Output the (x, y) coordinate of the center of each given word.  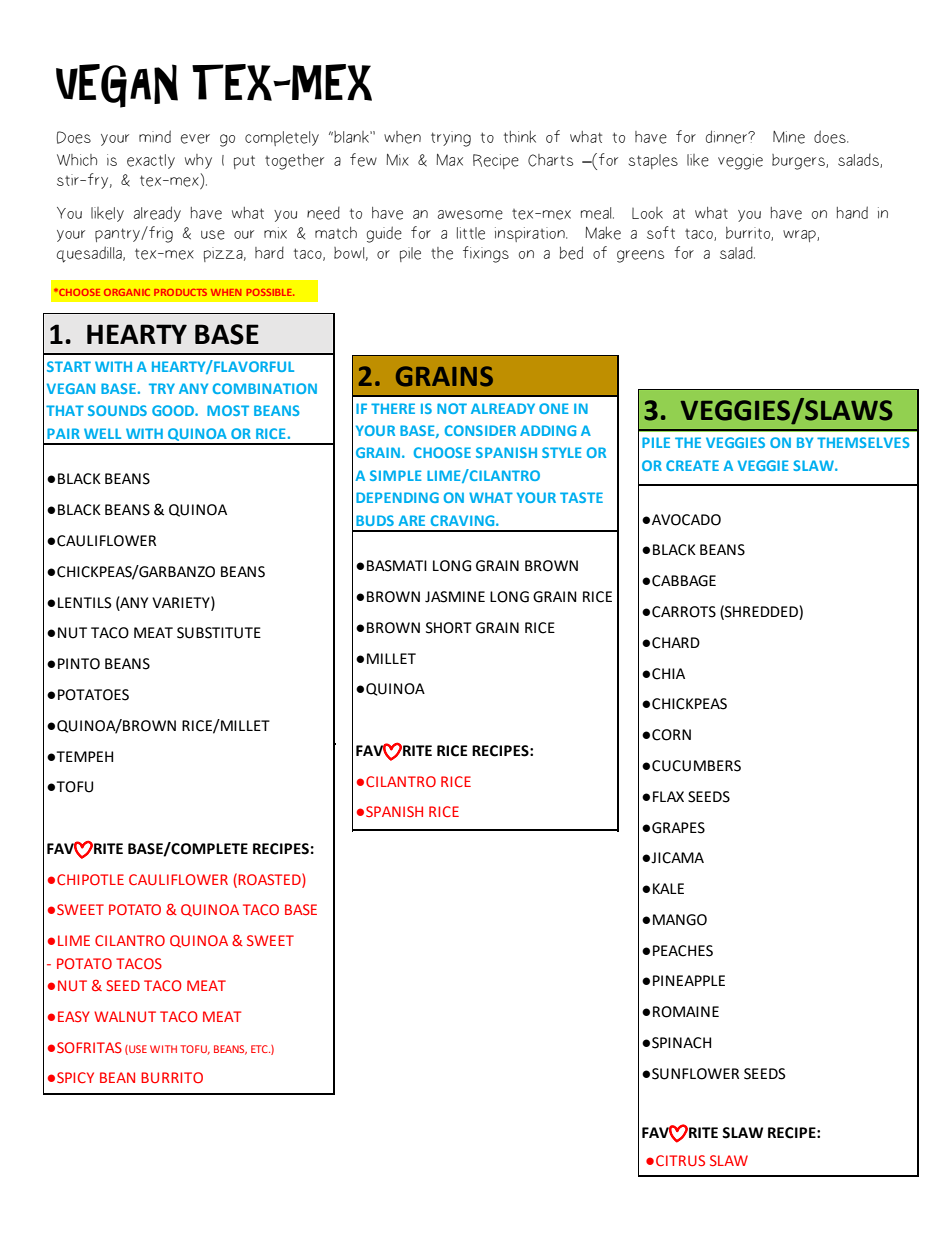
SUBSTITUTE (219, 633)
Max (450, 160)
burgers (799, 162)
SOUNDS (117, 410)
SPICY (75, 1077)
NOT (452, 408)
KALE (668, 888)
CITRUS (680, 1160)
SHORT (449, 628)
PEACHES (683, 951)
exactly (151, 161)
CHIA (668, 674)
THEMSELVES (863, 442)
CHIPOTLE (90, 879)
